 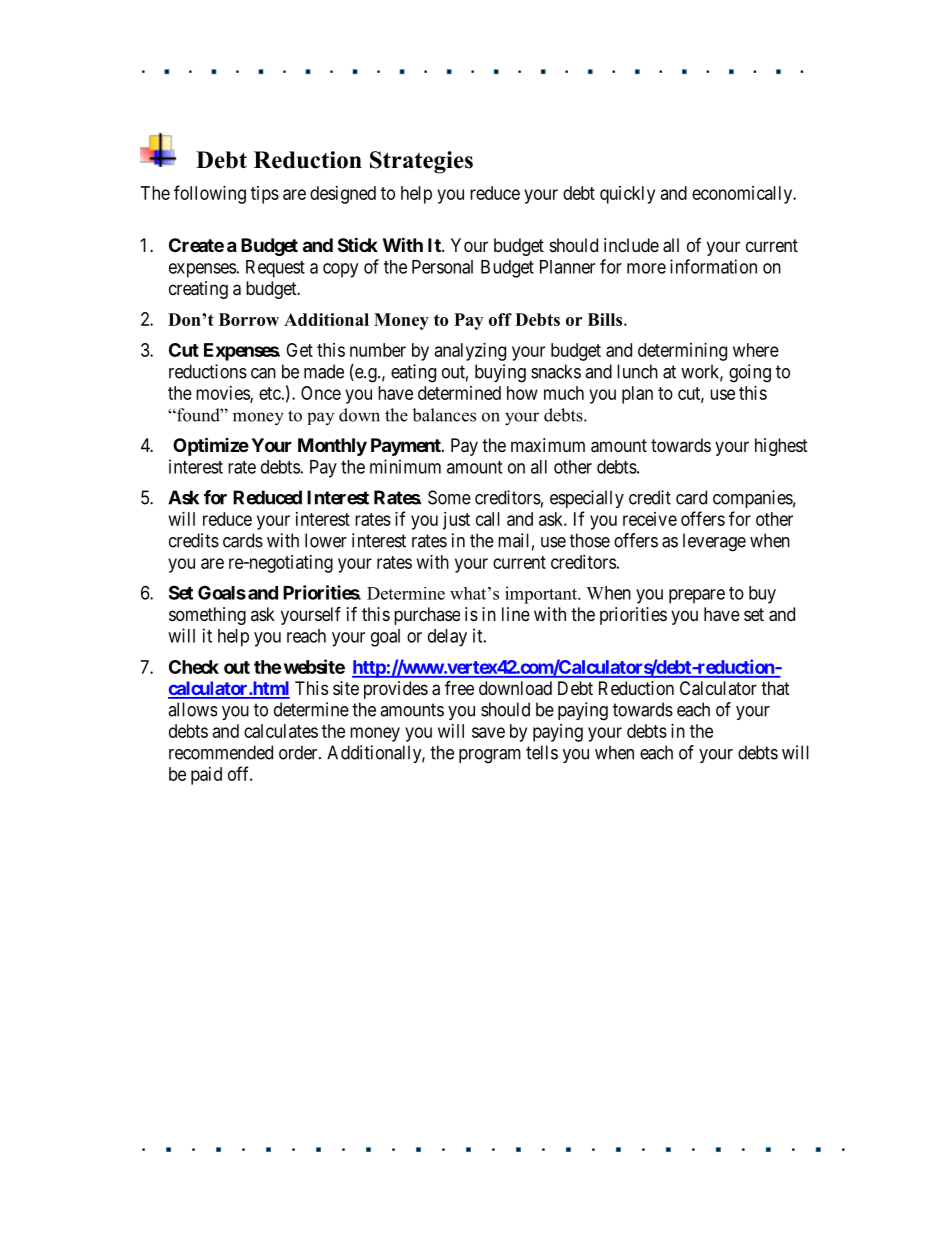 What do you see at coordinates (750, 373) in the screenshot?
I see `going` at bounding box center [750, 373].
